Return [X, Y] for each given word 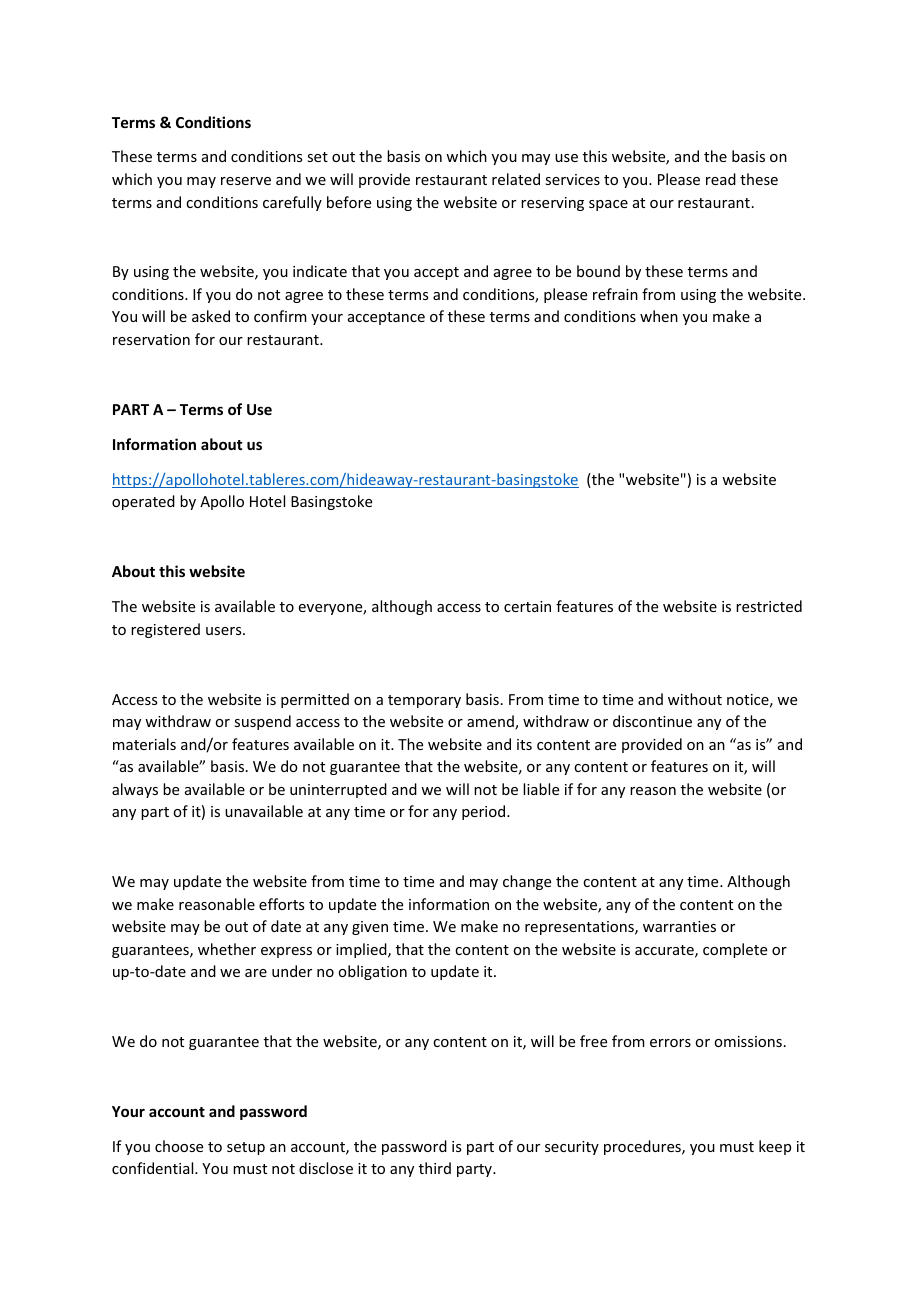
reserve [246, 181]
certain [527, 606]
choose [179, 1146]
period [485, 812]
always [135, 790]
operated [143, 502]
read [721, 179]
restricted [769, 606]
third [435, 1168]
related [516, 179]
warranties [679, 926]
